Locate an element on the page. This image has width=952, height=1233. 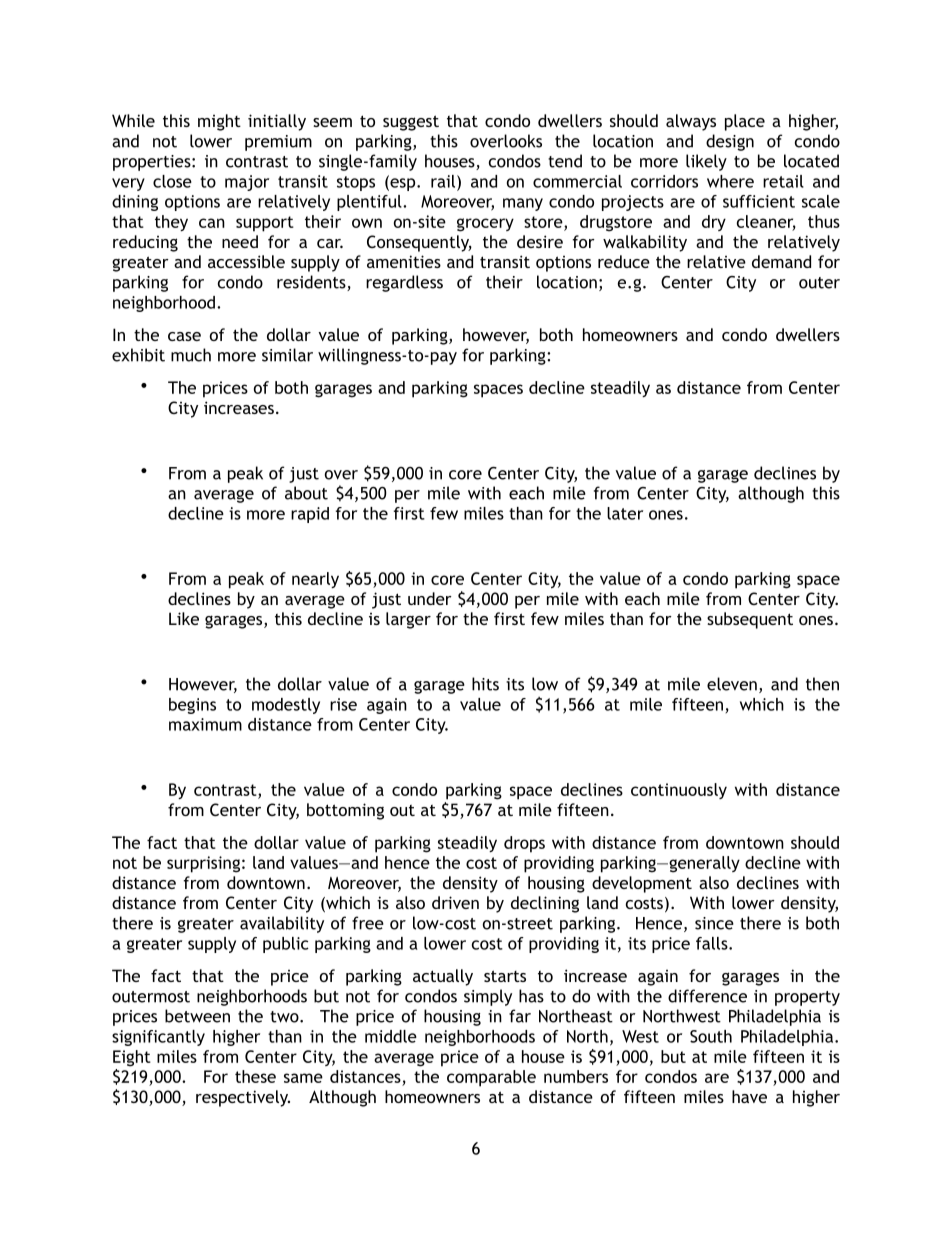
design is located at coordinates (730, 142).
